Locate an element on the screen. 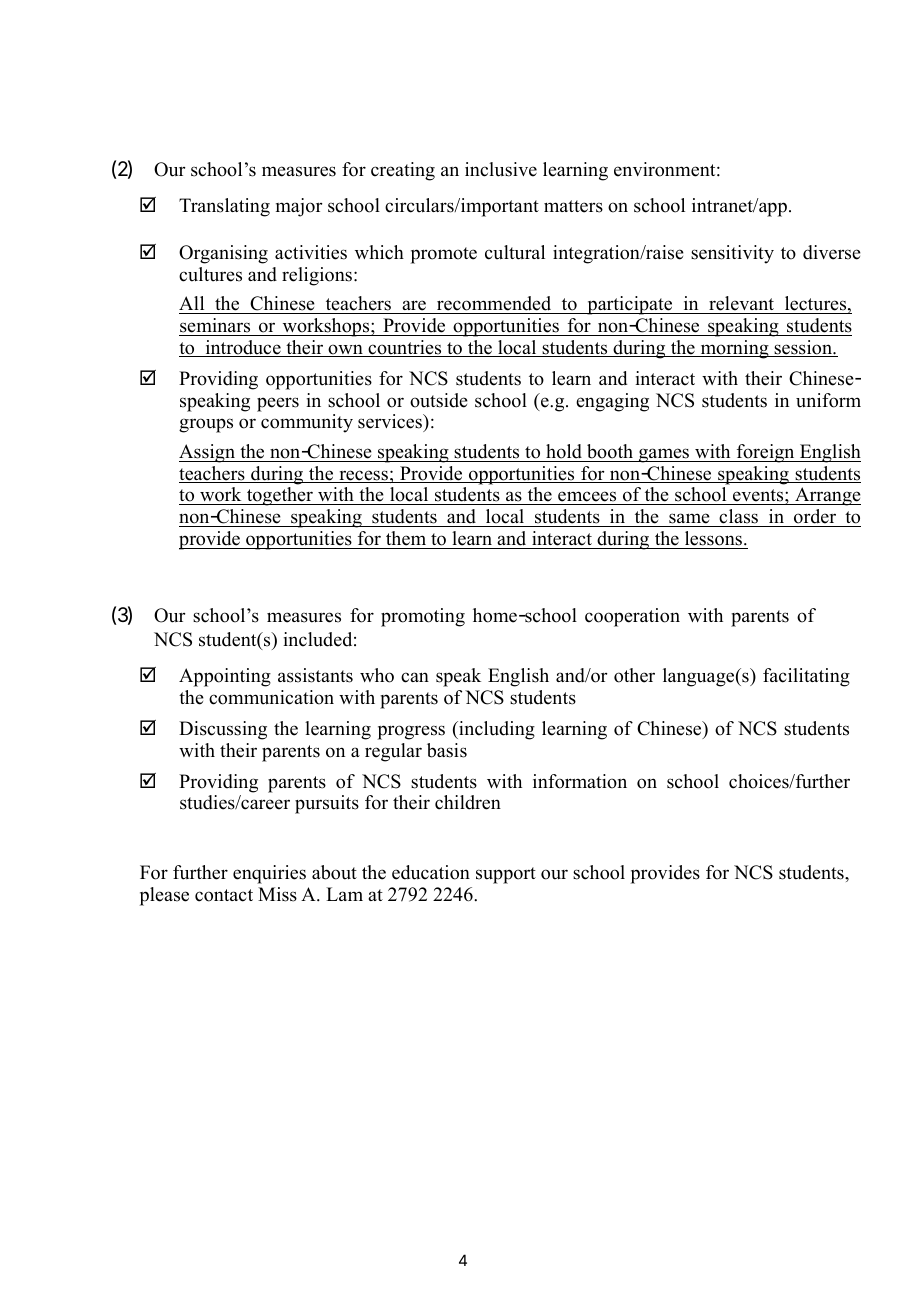 The image size is (924, 1308). Translating is located at coordinates (224, 207).
